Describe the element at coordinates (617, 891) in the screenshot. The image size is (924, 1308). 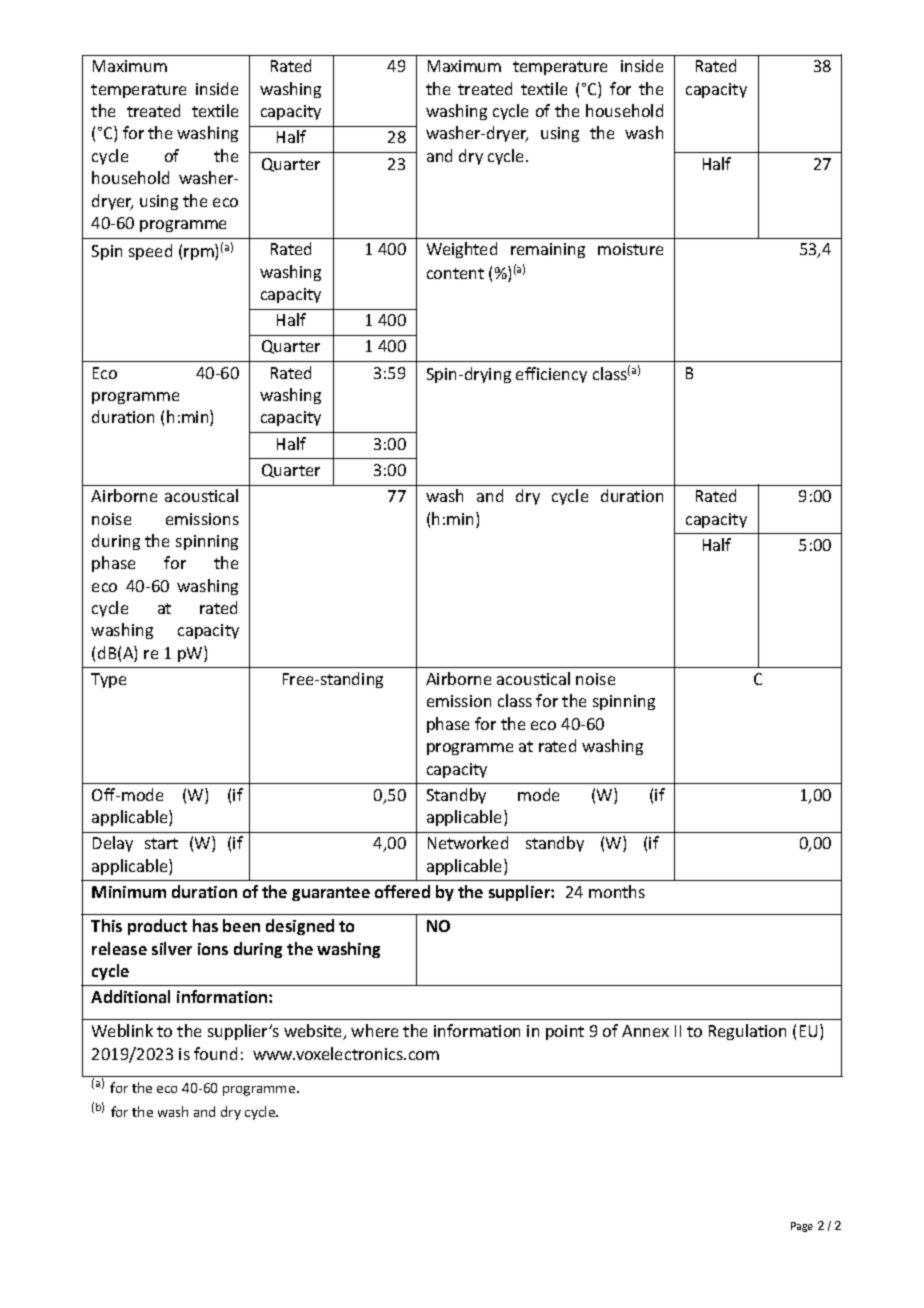
I see `months` at that location.
